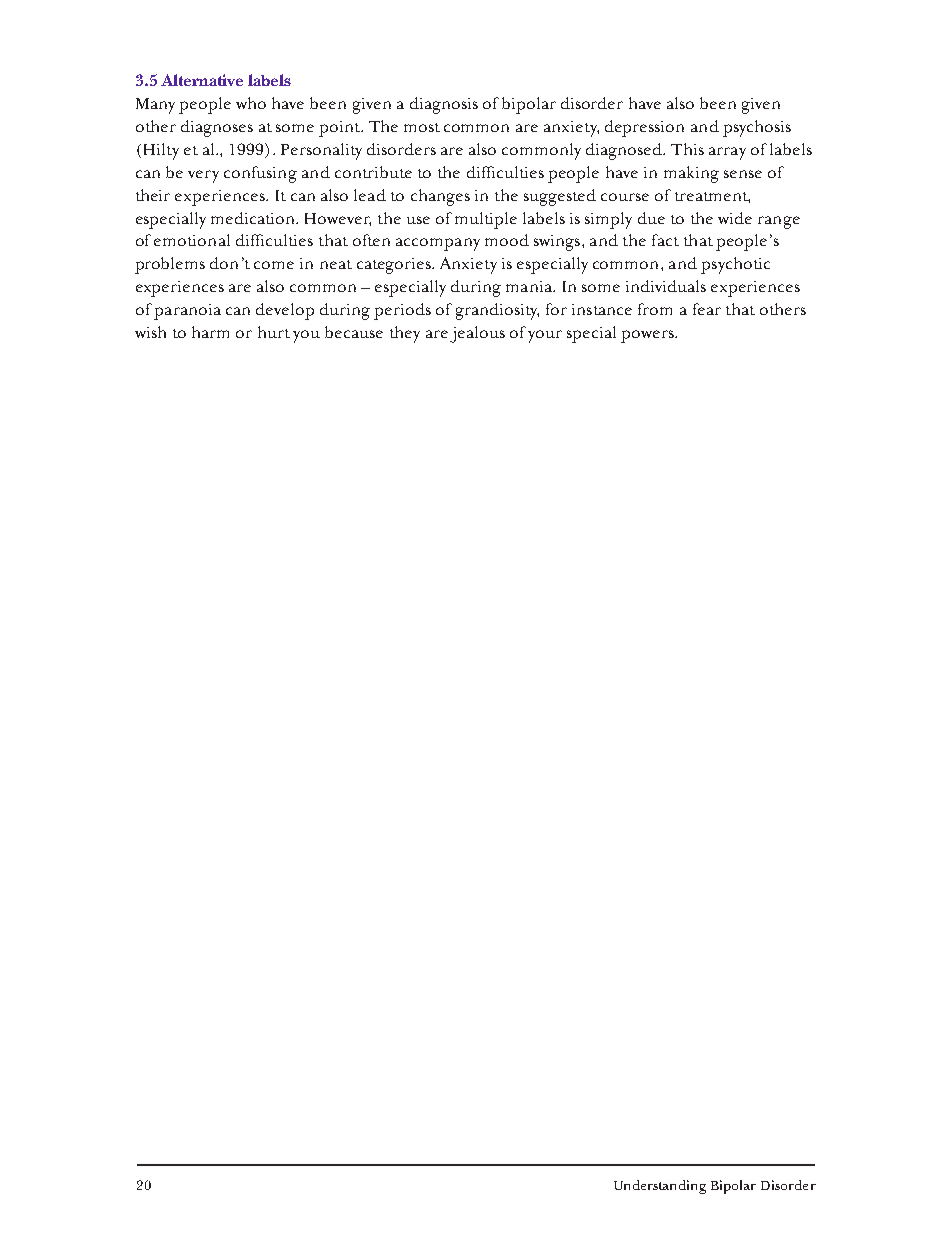 The height and width of the screenshot is (1233, 952). I want to click on diagnosis, so click(444, 105).
